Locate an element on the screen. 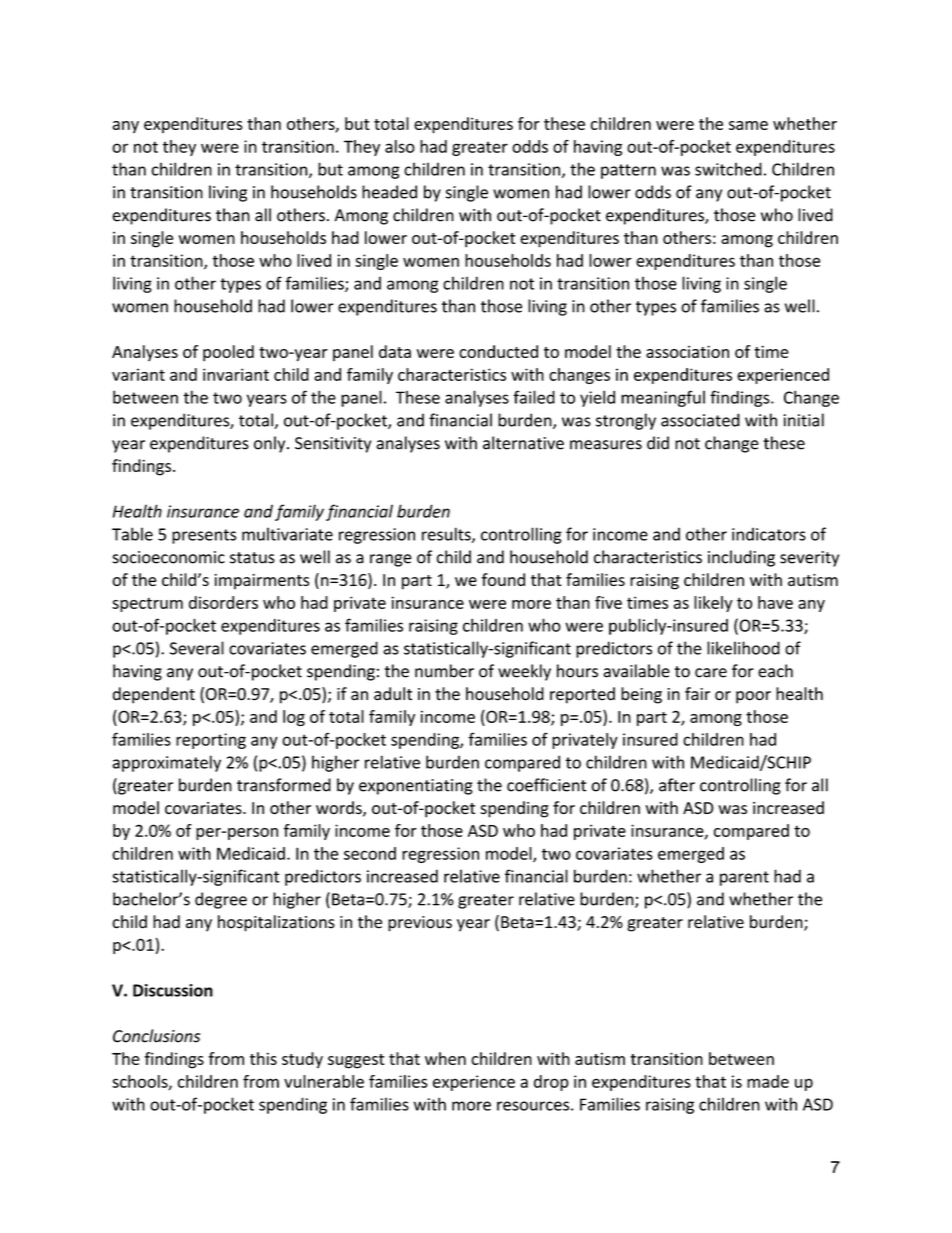 This screenshot has width=952, height=1233. also is located at coordinates (400, 146).
